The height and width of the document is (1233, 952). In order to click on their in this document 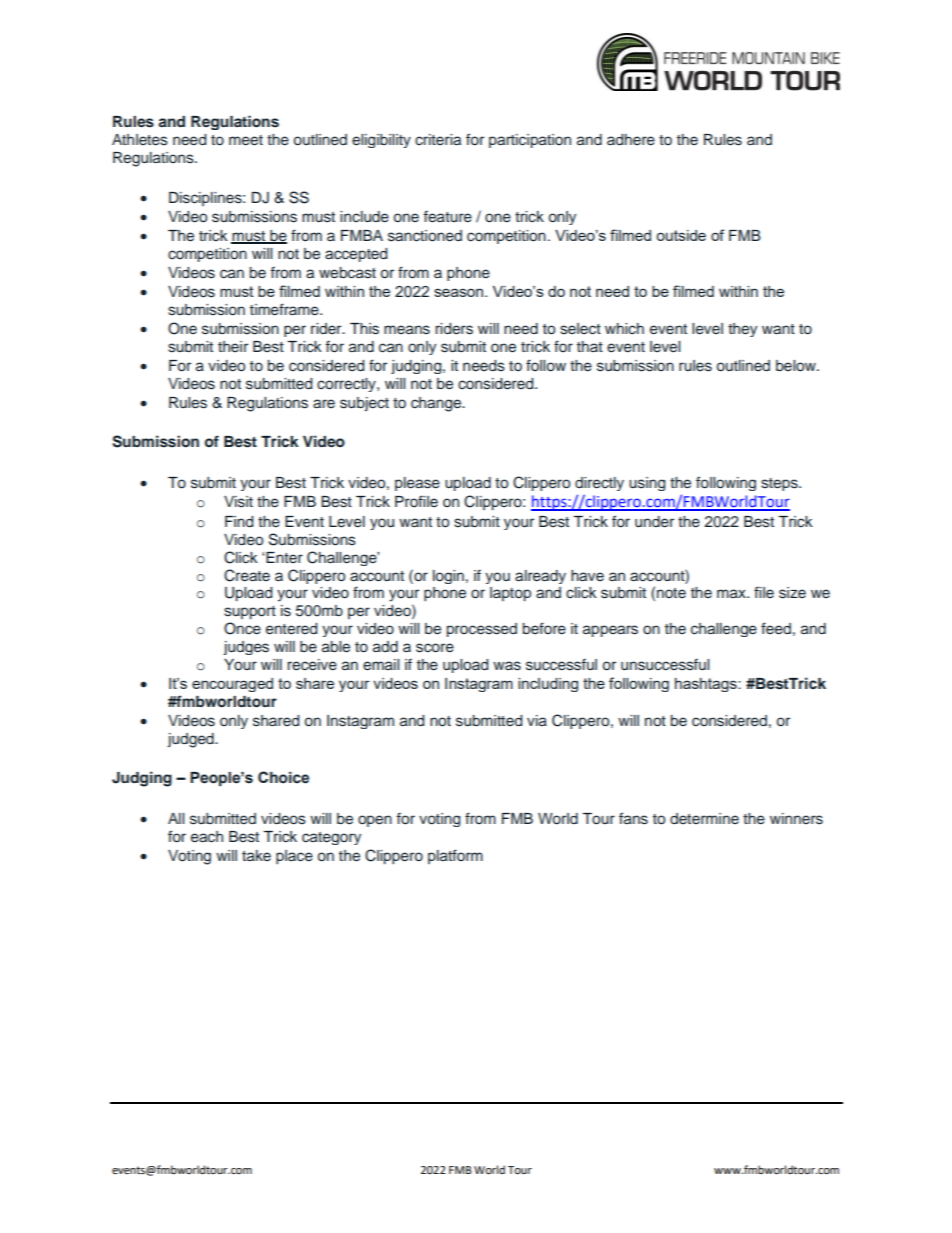, I will do `click(233, 346)`.
